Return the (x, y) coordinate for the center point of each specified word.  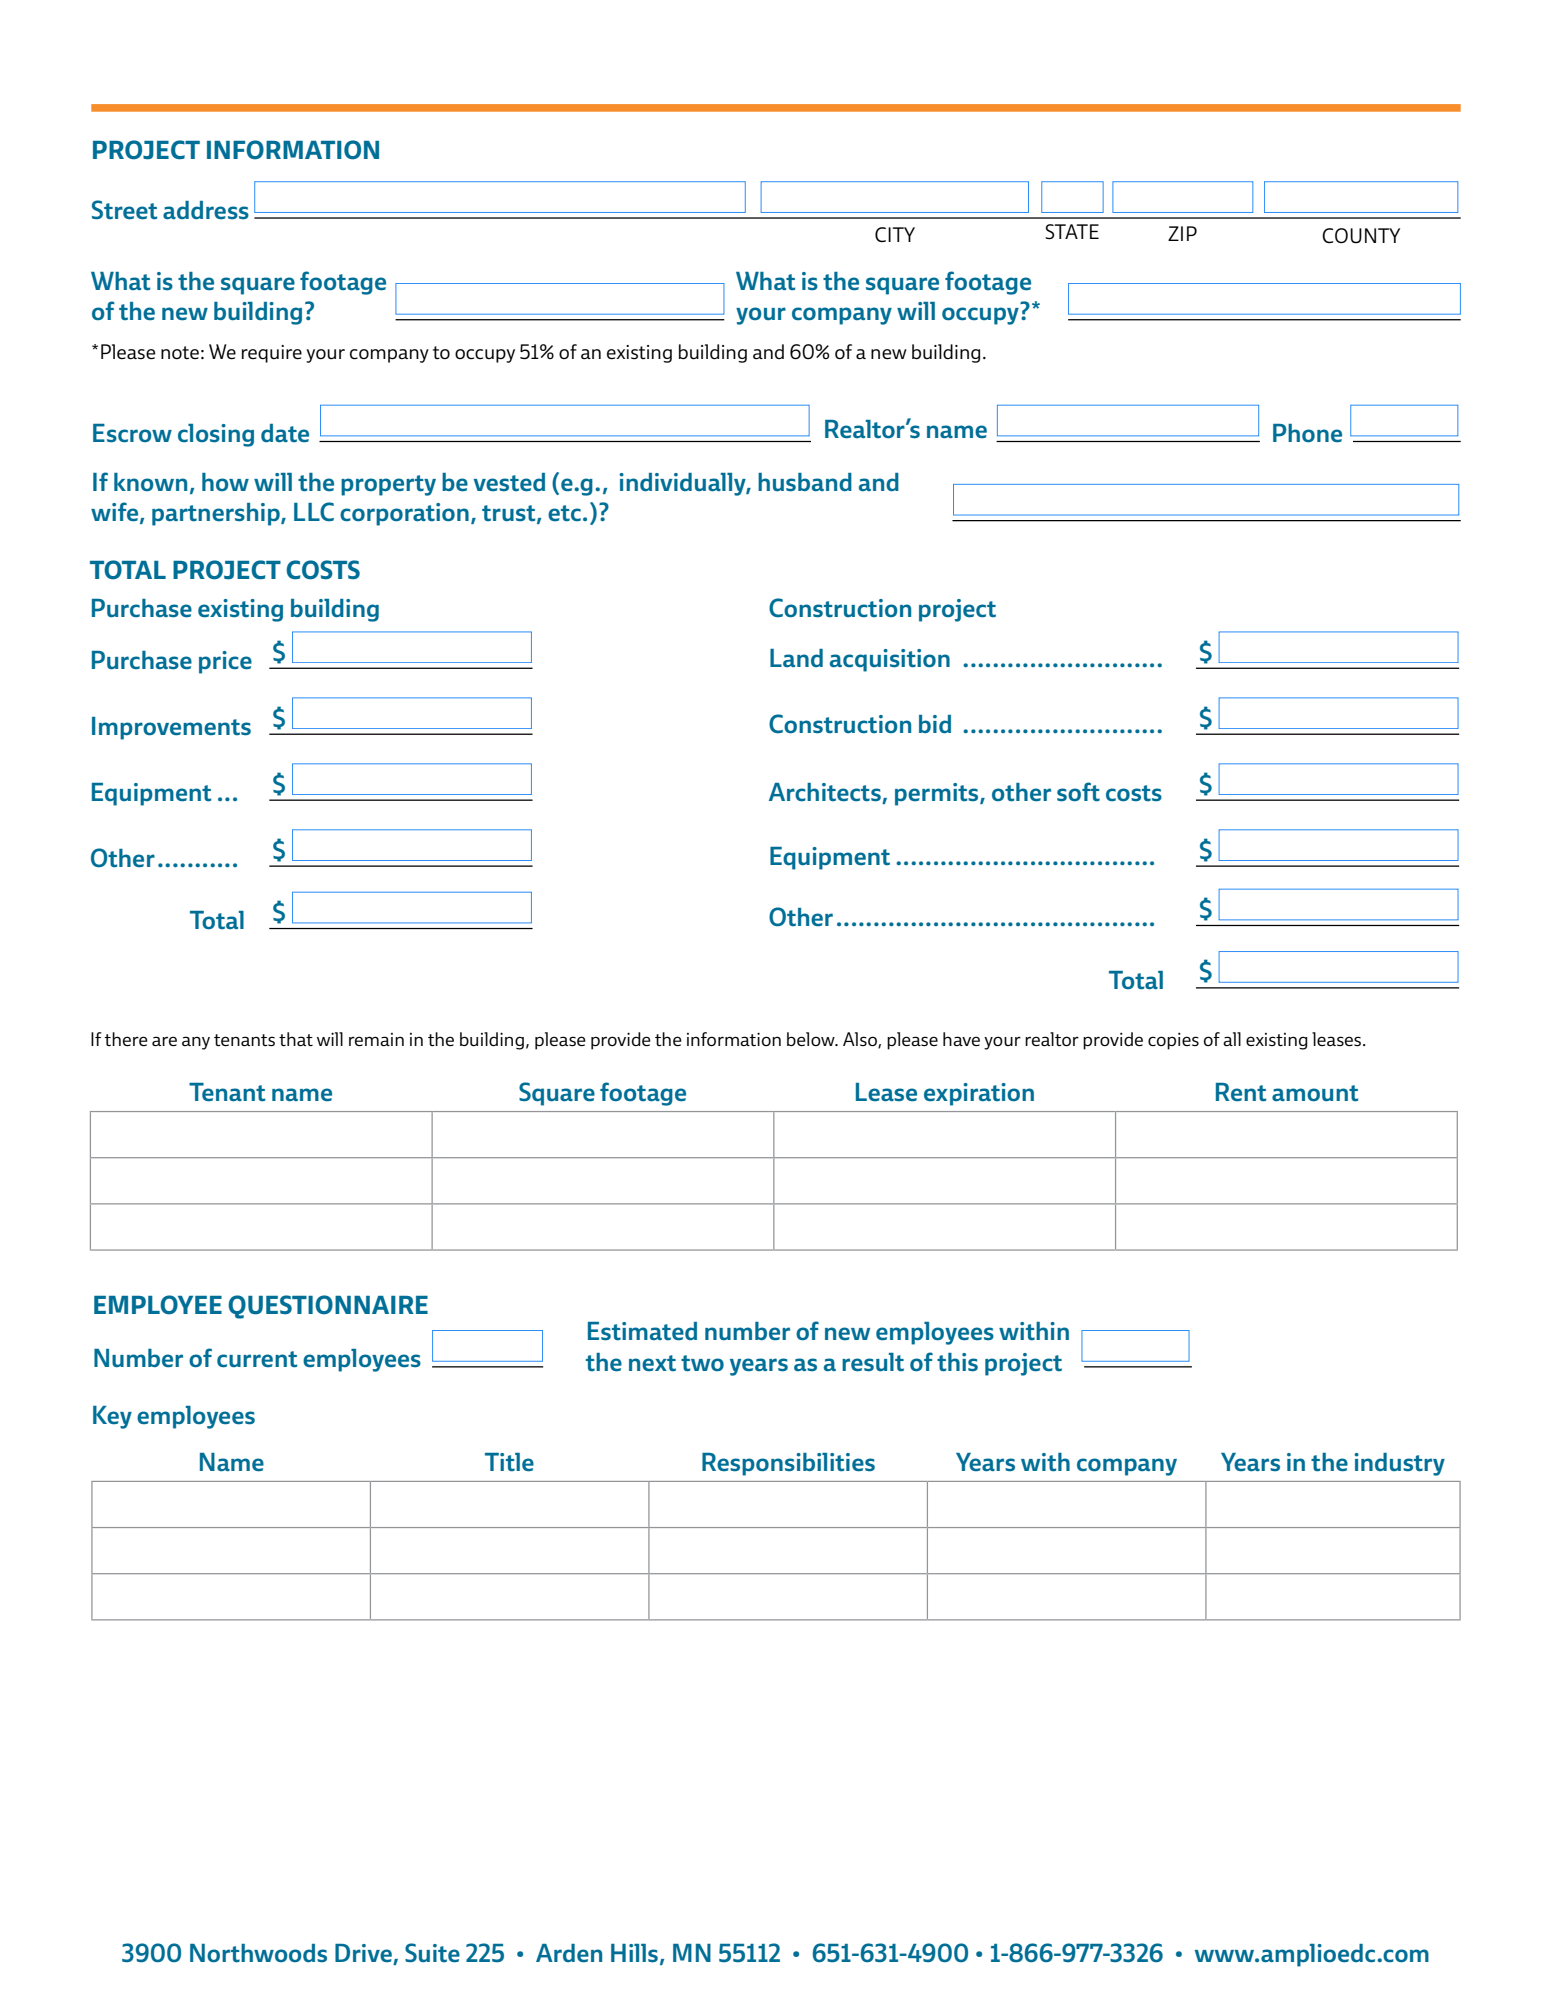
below (812, 1039)
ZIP (1182, 233)
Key (112, 1417)
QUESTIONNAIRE (328, 1307)
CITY (895, 234)
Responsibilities (788, 1464)
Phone (1307, 433)
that (296, 1039)
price (225, 662)
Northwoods (258, 1953)
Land (796, 658)
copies (1173, 1041)
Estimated (642, 1331)
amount (1315, 1093)
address (206, 210)
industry (1399, 1464)
